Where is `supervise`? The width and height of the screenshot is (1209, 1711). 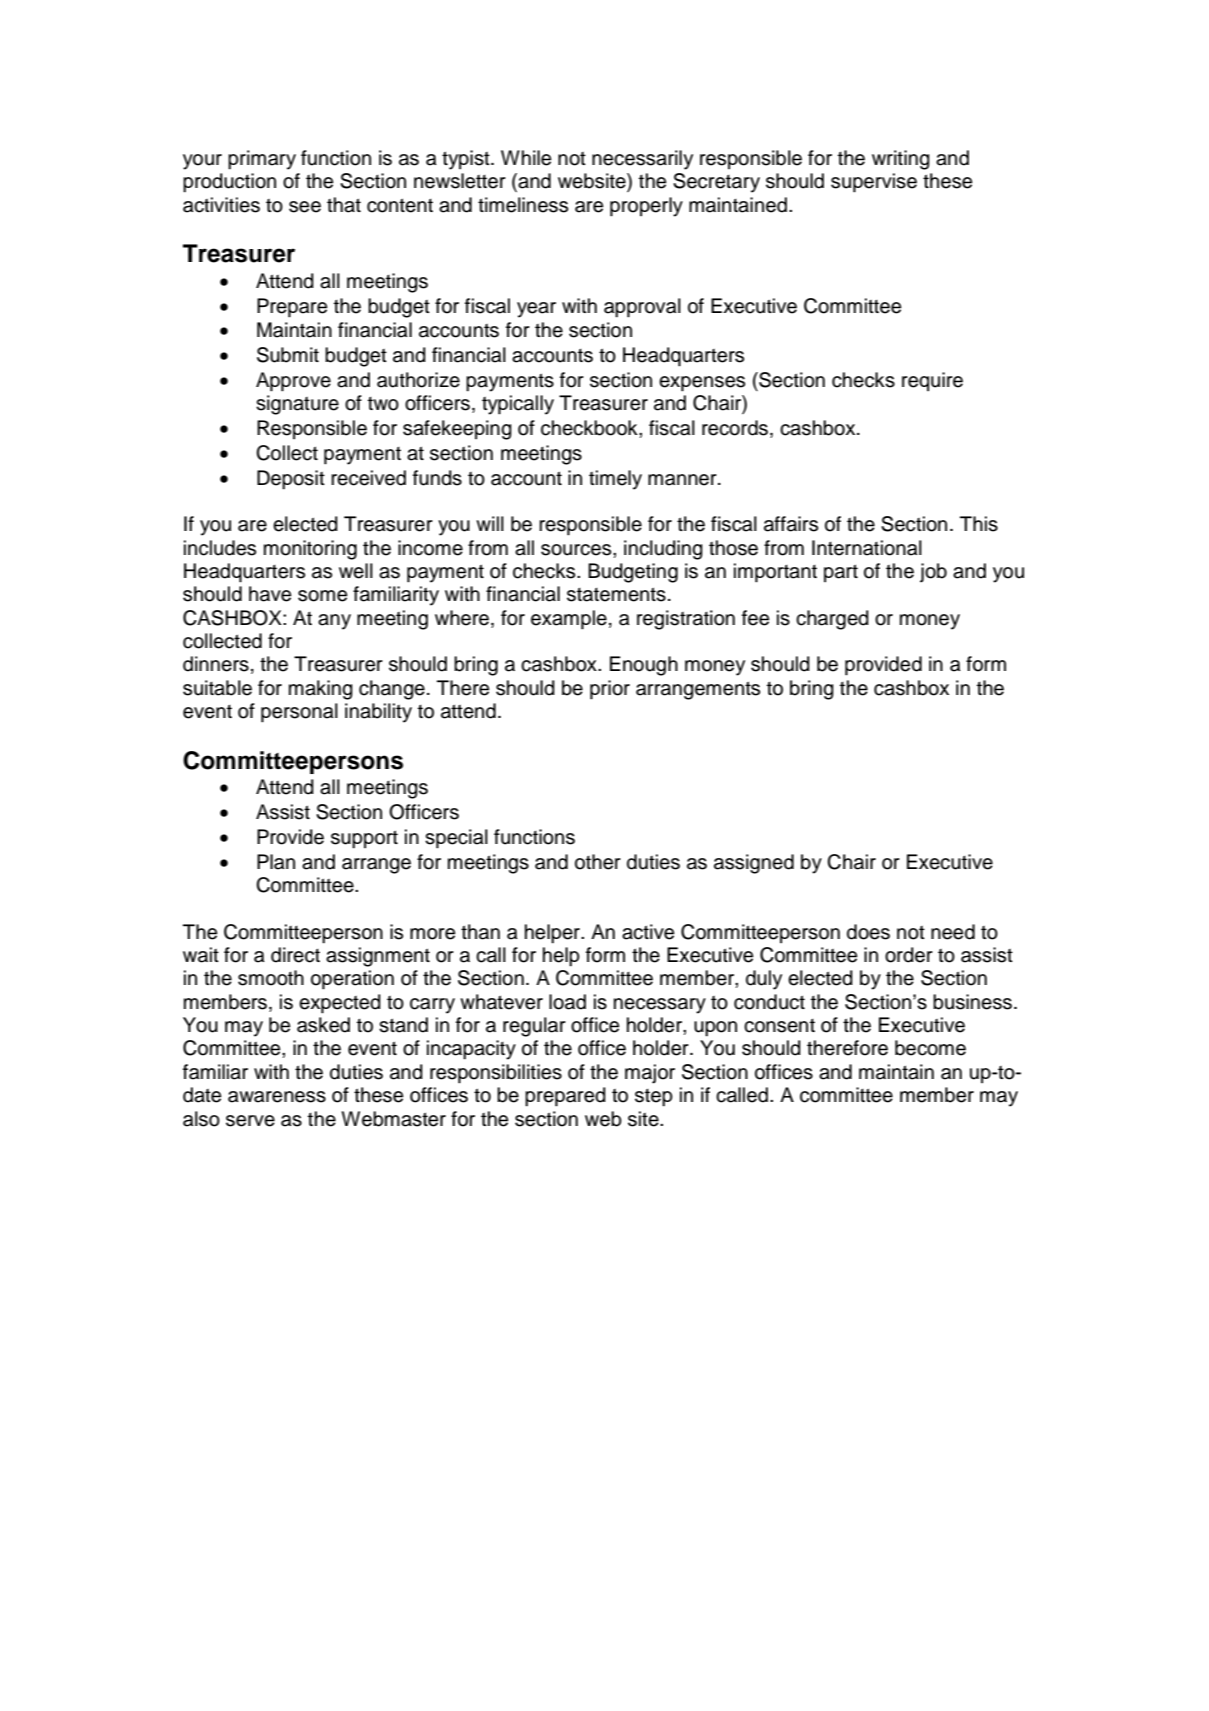
supervise is located at coordinates (874, 183).
